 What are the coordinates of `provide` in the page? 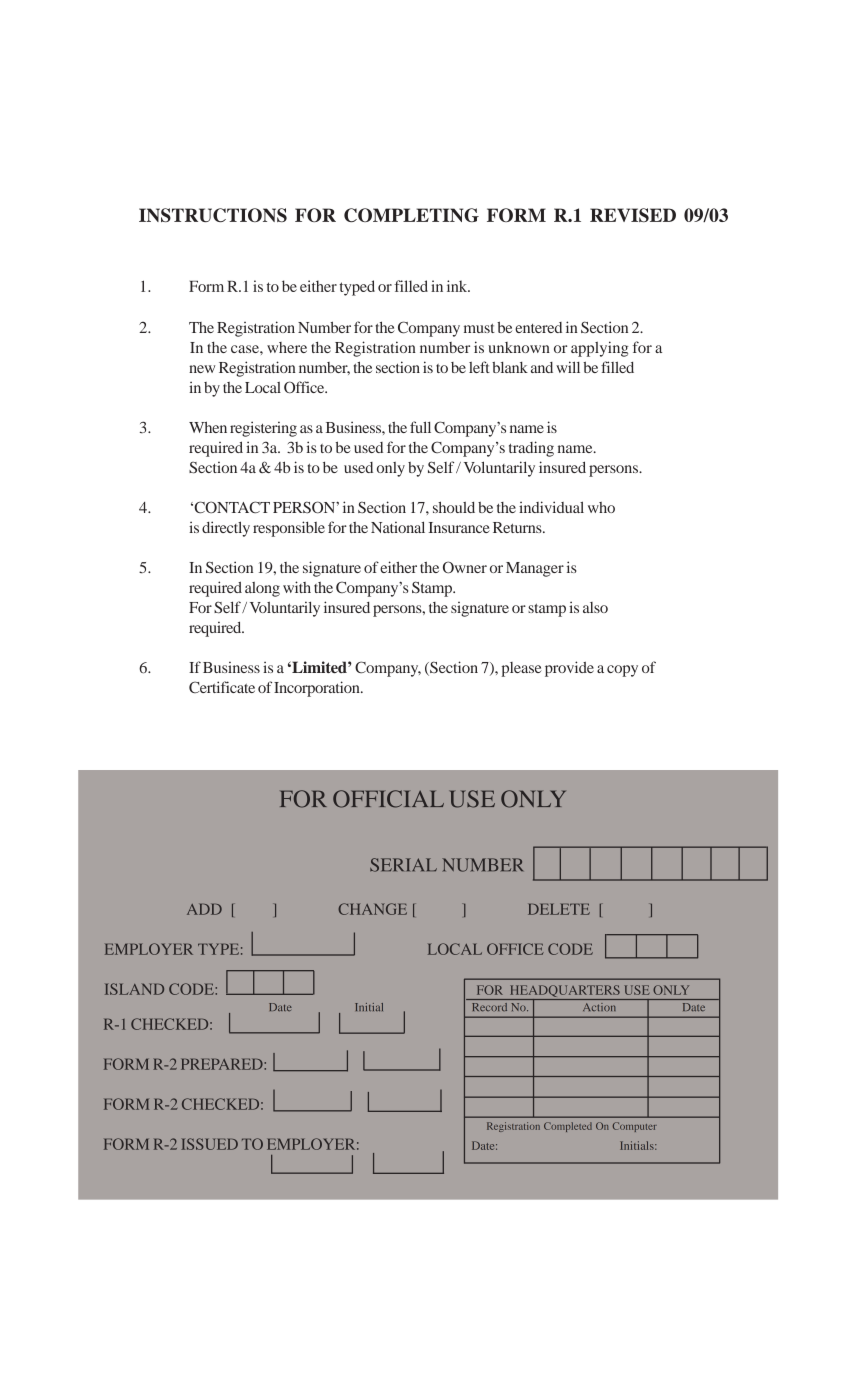 It's located at (569, 669).
